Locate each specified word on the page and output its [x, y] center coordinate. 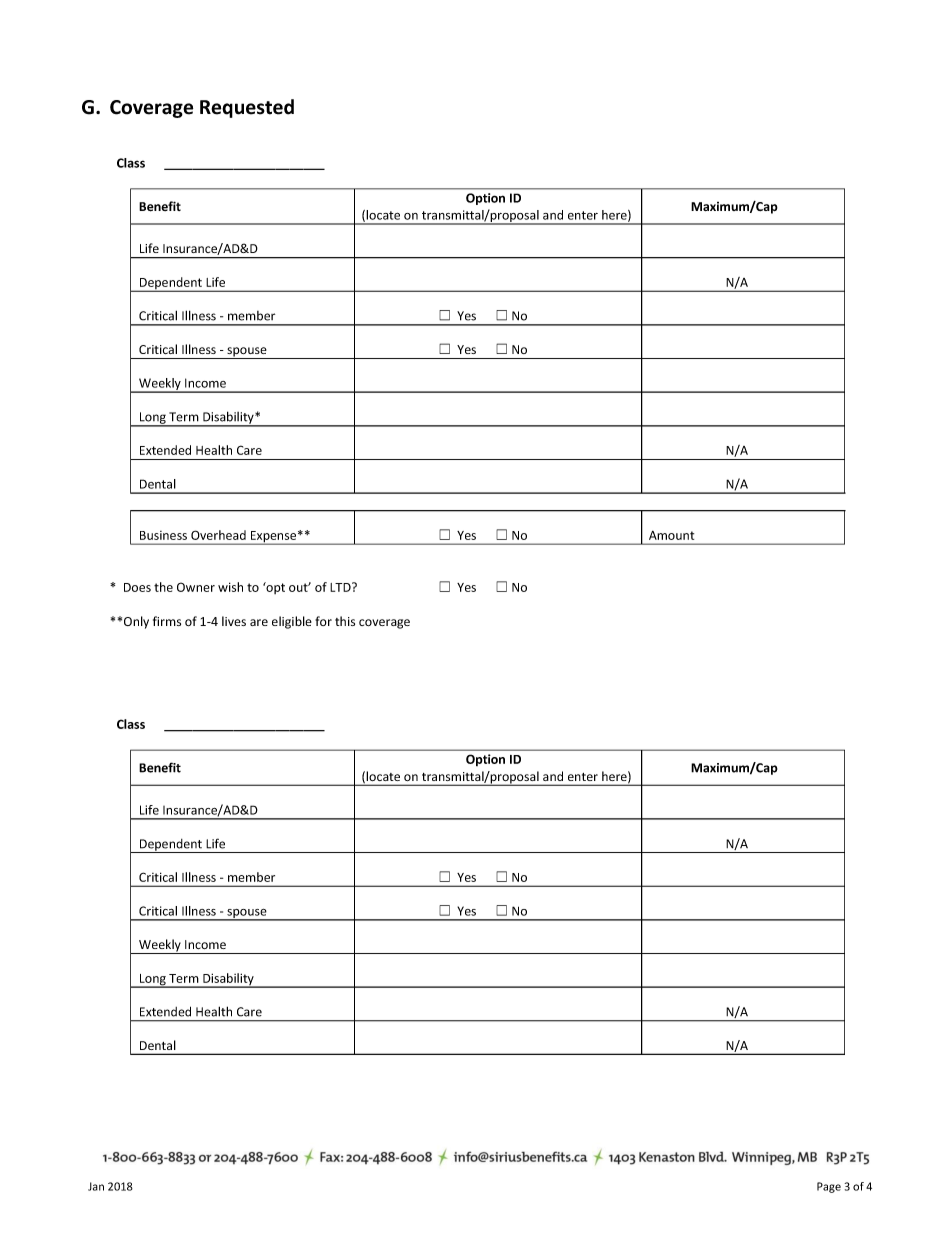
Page [829, 1187]
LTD [341, 587]
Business [163, 535]
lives [234, 621]
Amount [671, 535]
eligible [292, 622]
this [345, 621]
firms [167, 621]
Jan [96, 1186]
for [323, 621]
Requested [247, 108]
